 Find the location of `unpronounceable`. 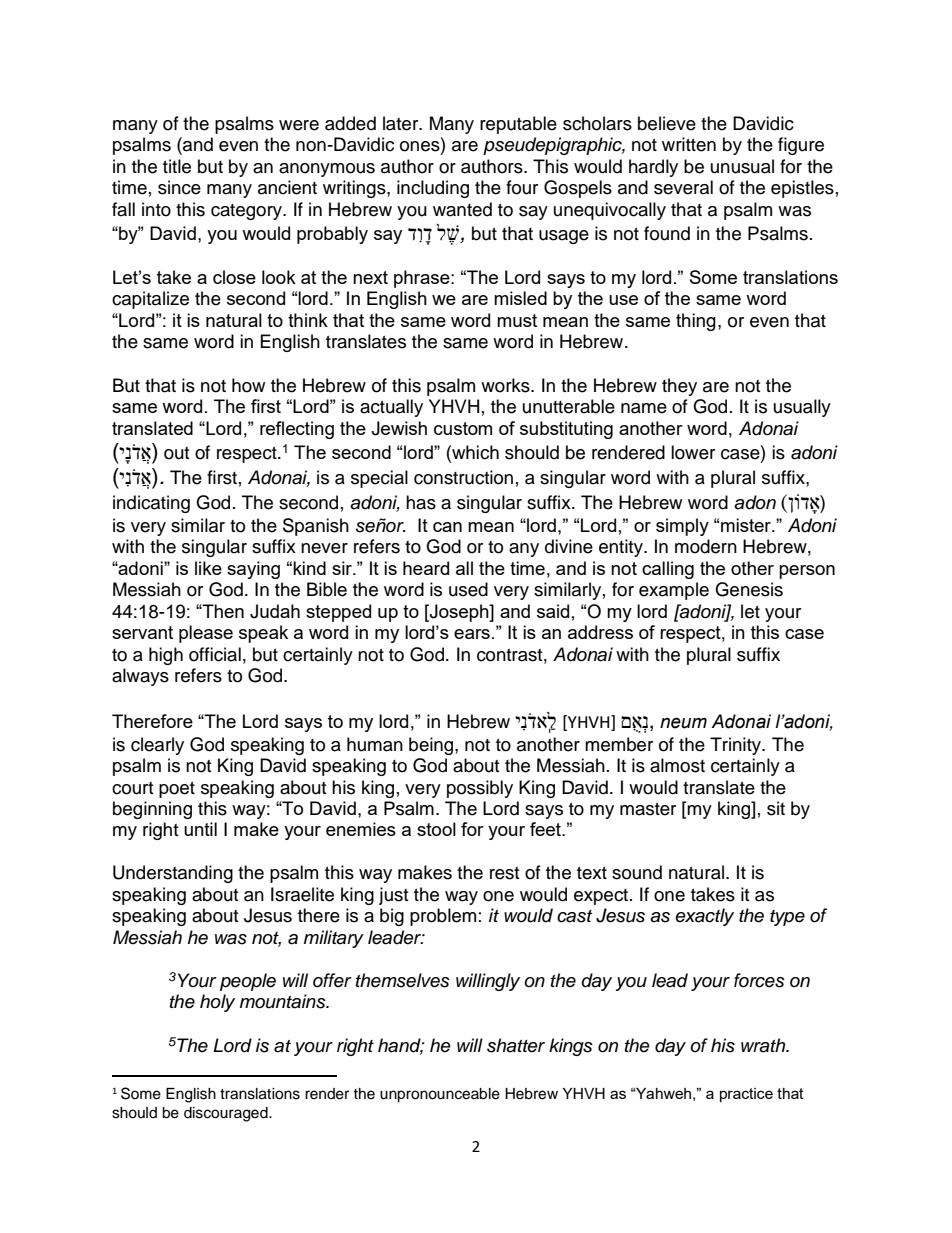

unpronounceable is located at coordinates (440, 1095).
